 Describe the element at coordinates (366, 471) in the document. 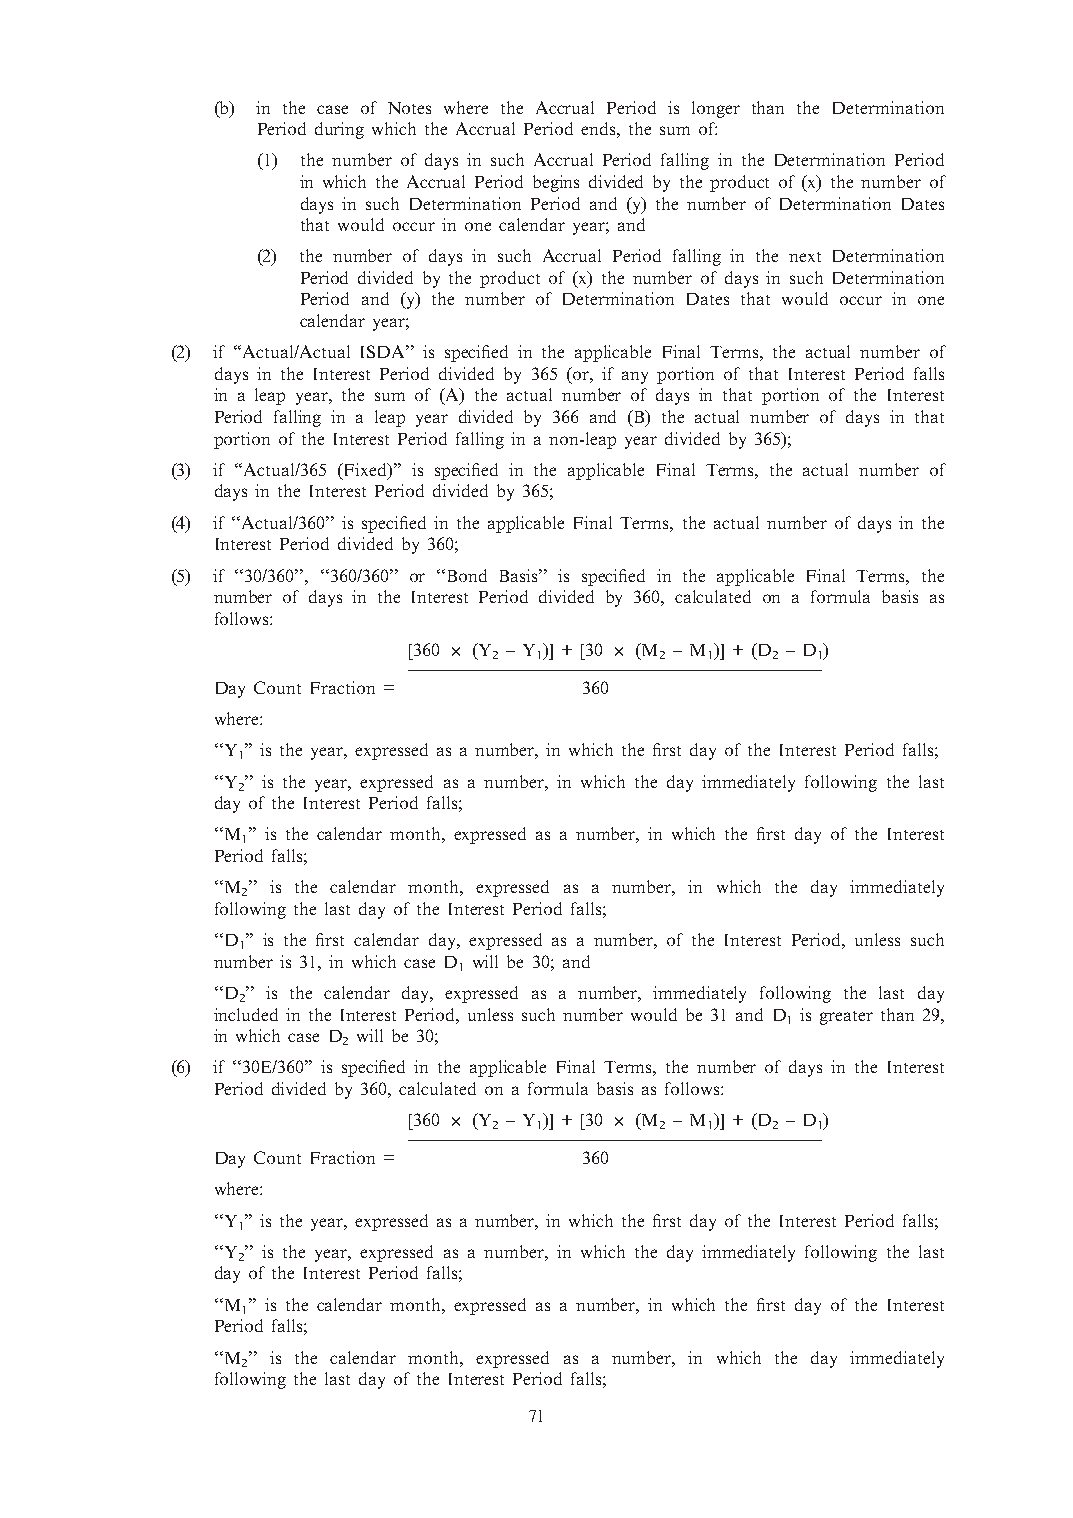

I see `Fixed` at that location.
